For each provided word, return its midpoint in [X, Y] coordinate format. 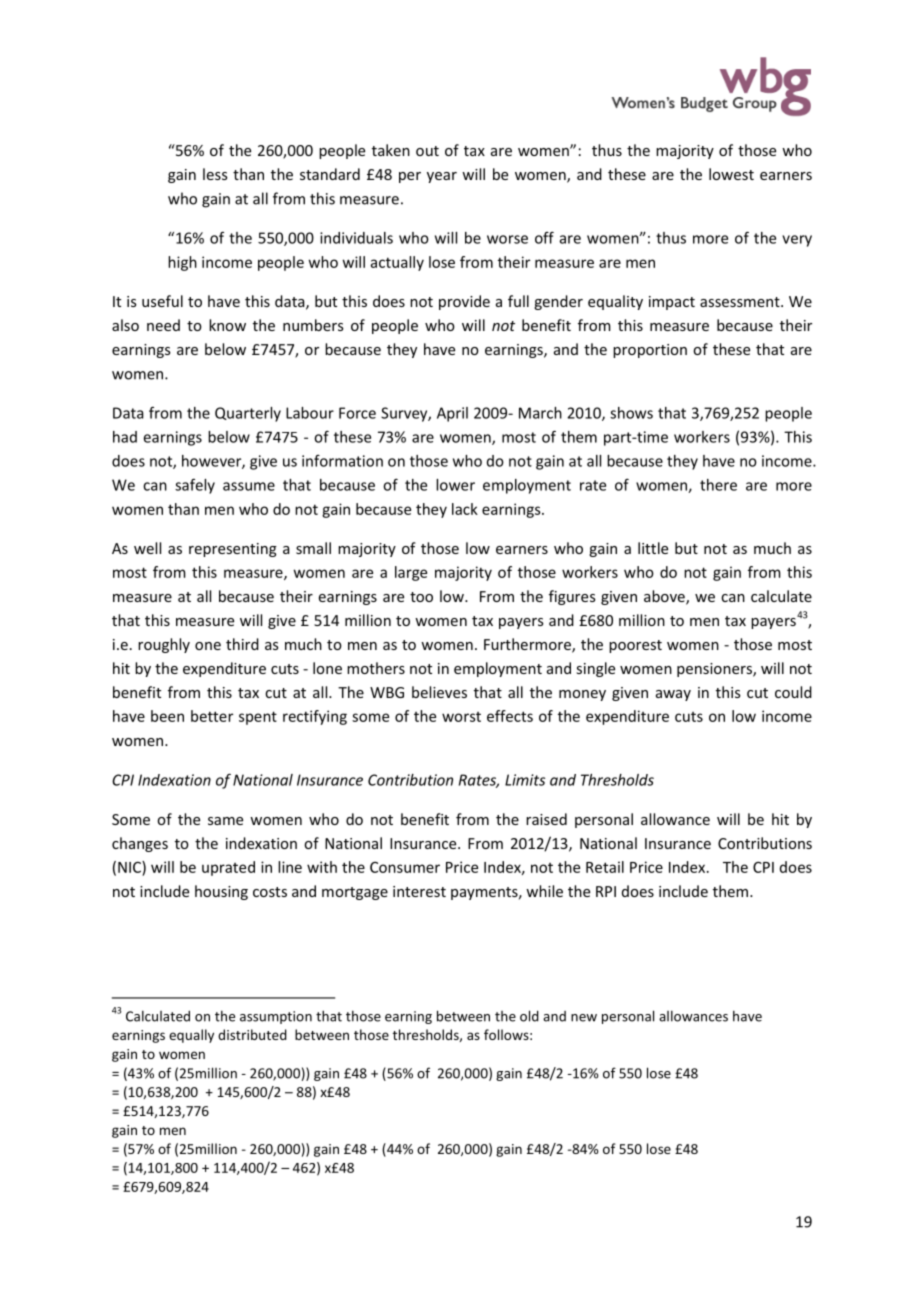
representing [233, 550]
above [665, 597]
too [421, 597]
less [215, 174]
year [442, 177]
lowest [731, 174]
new [584, 1018]
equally [191, 1036]
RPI [606, 891]
